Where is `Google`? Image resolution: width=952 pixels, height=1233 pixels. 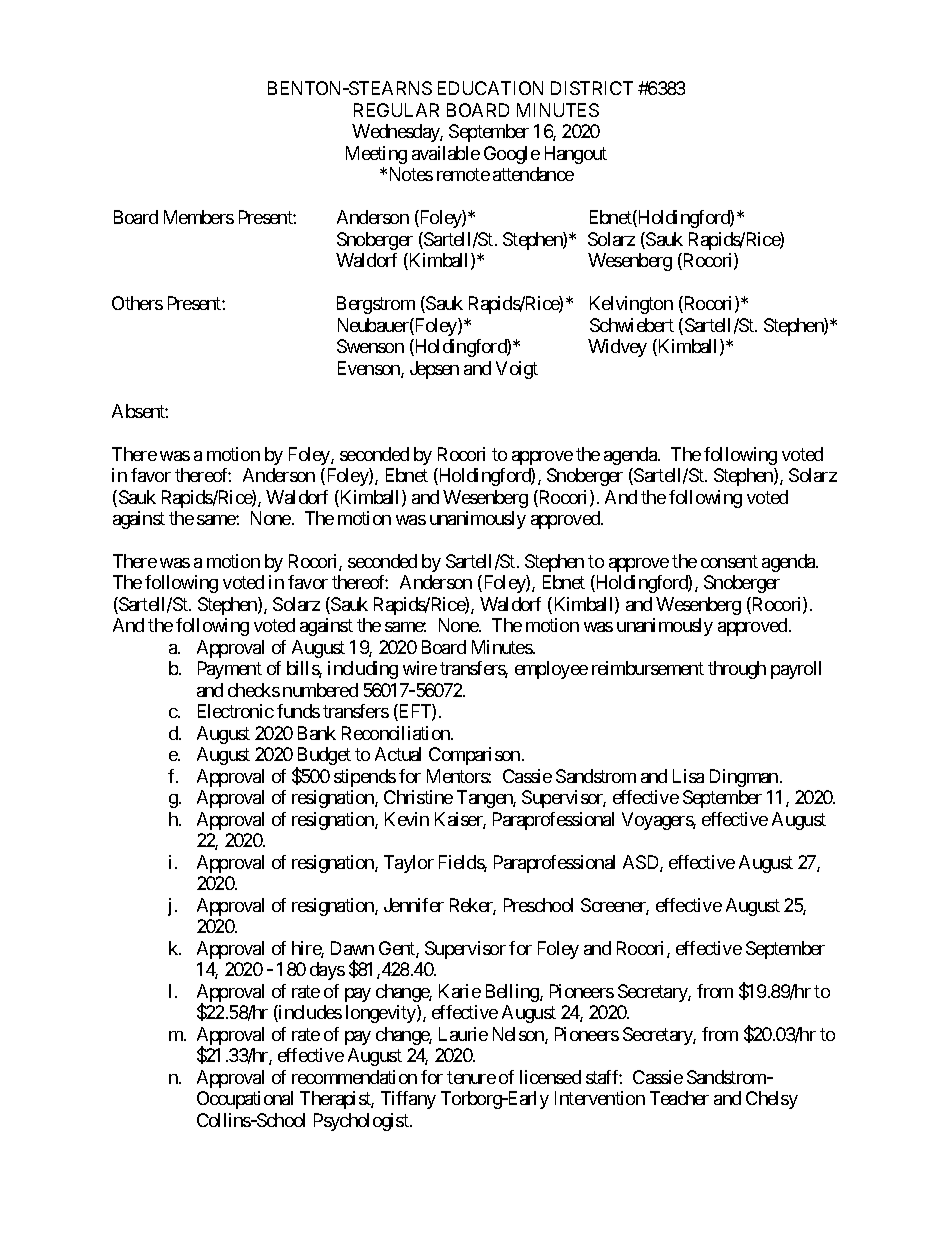
Google is located at coordinates (512, 155).
